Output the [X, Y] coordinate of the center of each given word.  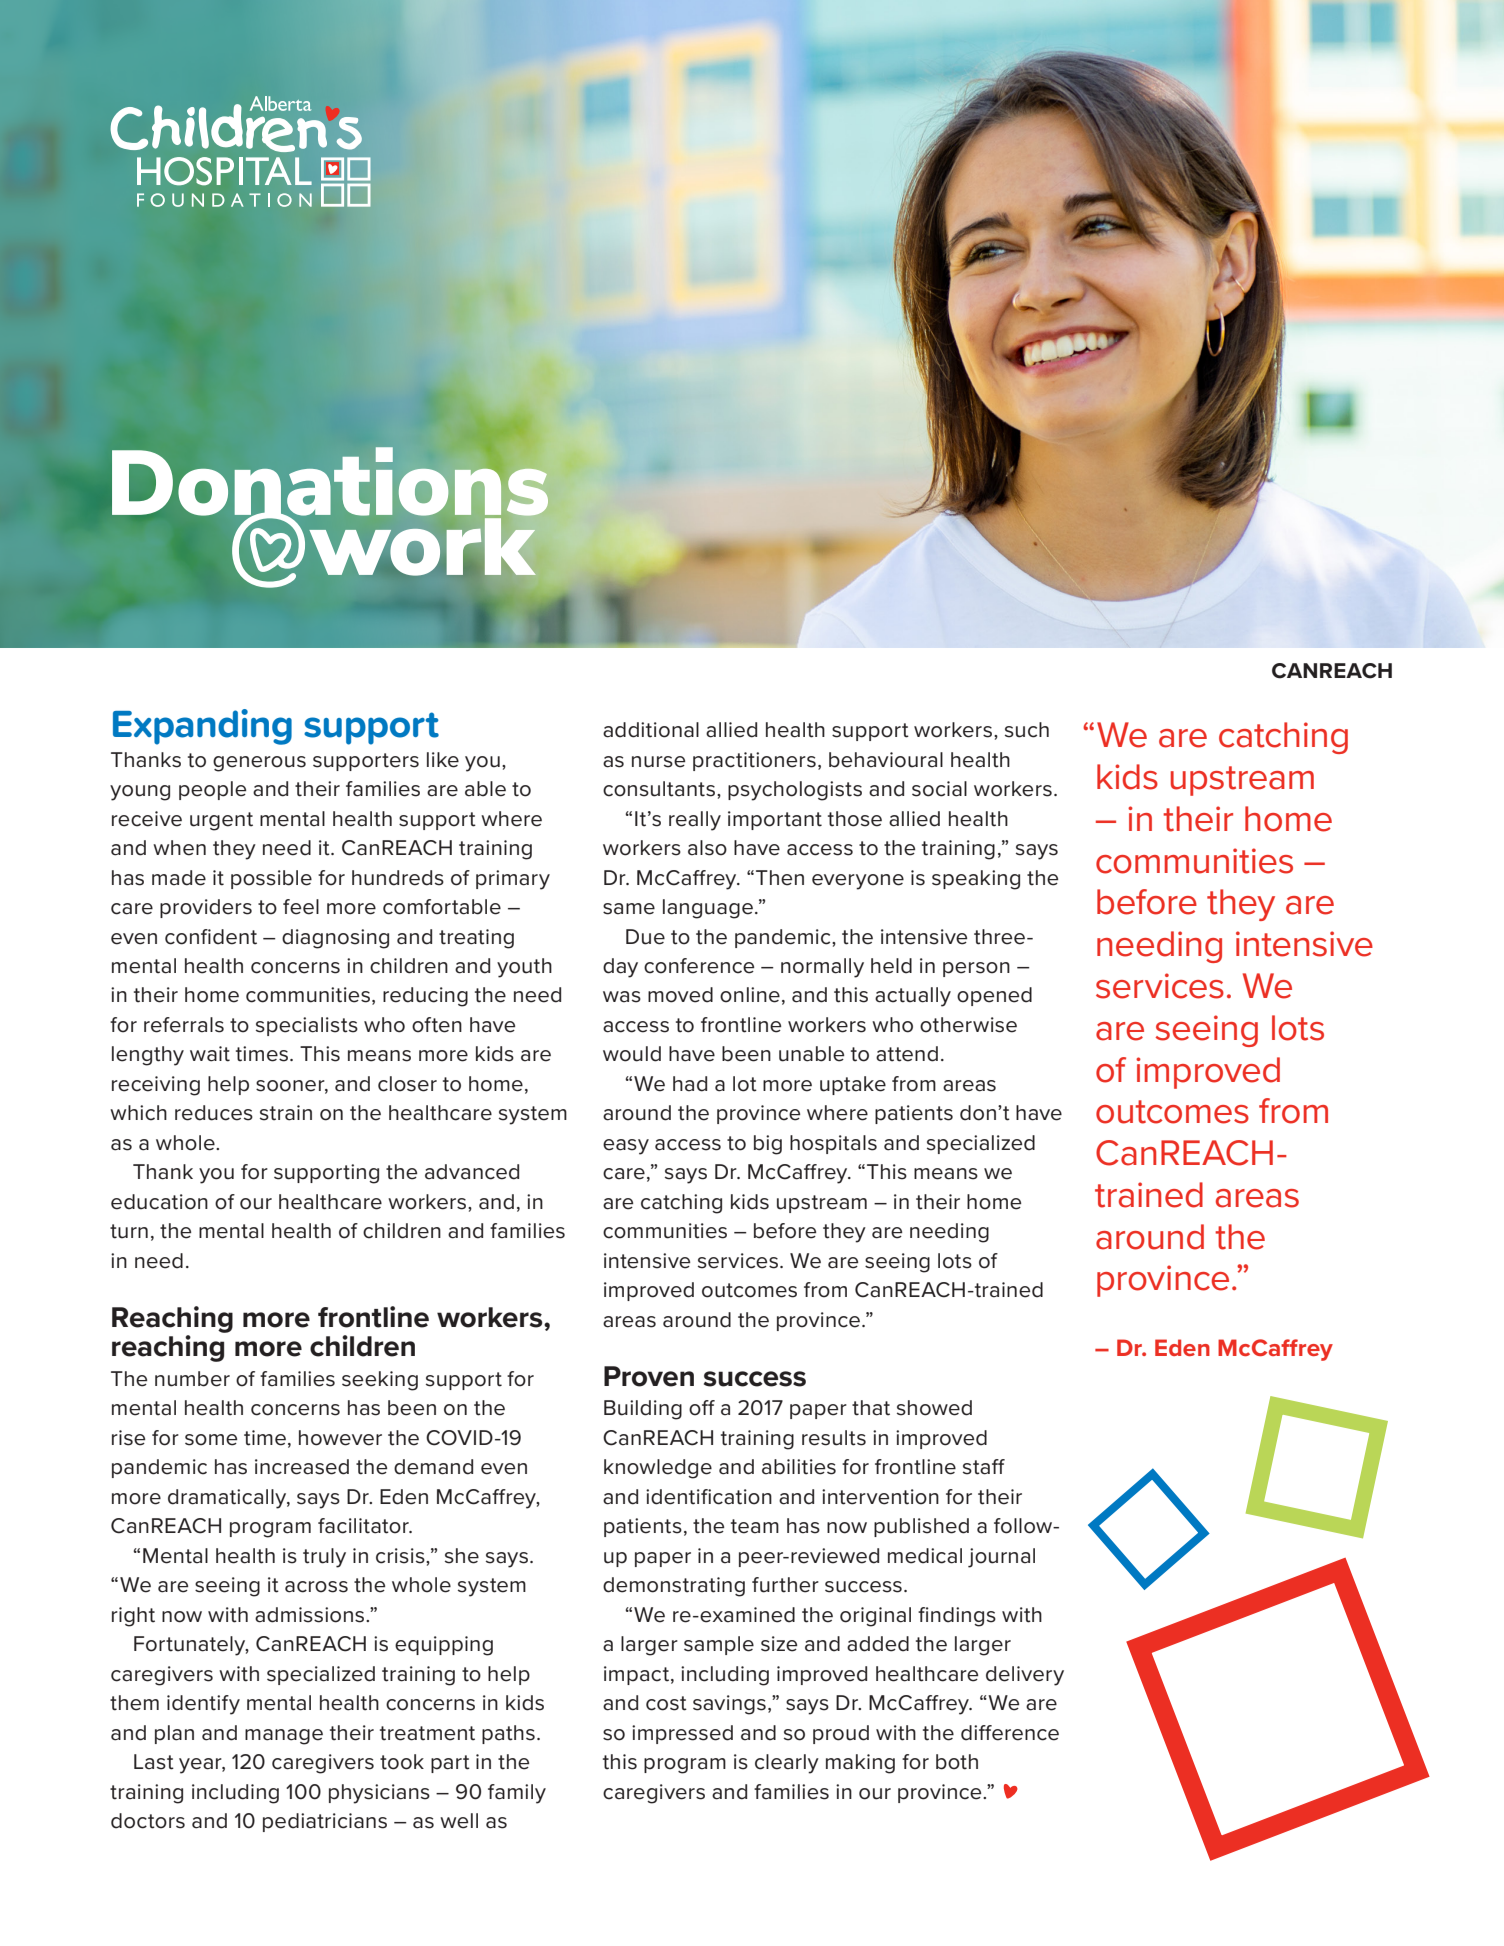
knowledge [658, 1469]
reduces [214, 1113]
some [211, 1440]
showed [934, 1408]
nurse [658, 762]
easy [626, 1147]
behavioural [886, 760]
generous [259, 764]
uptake [853, 1085]
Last [154, 1762]
